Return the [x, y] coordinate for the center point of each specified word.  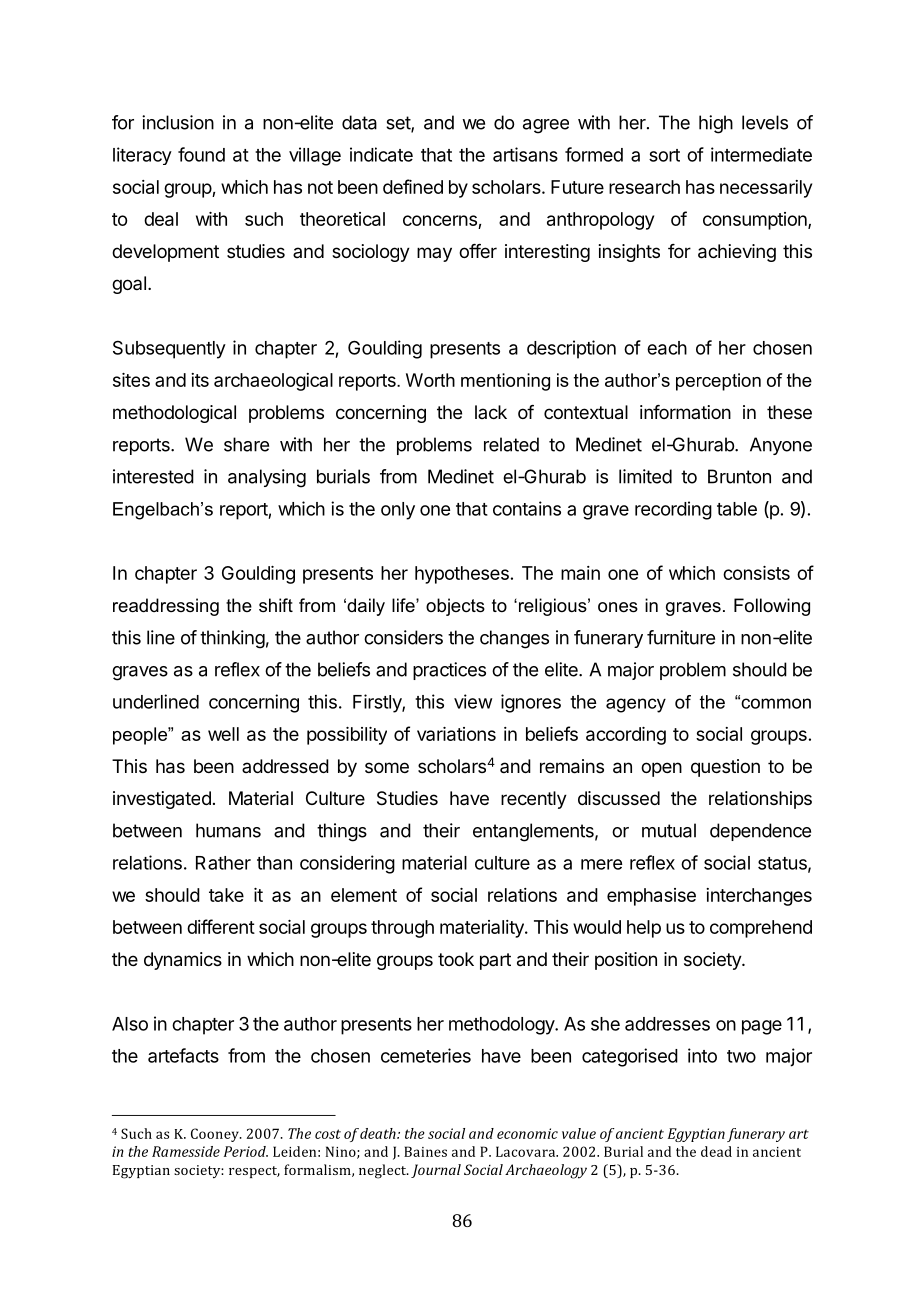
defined [413, 186]
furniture [681, 637]
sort [664, 155]
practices [449, 671]
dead [716, 1151]
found [201, 154]
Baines [425, 1151]
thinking [232, 639]
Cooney [216, 1135]
